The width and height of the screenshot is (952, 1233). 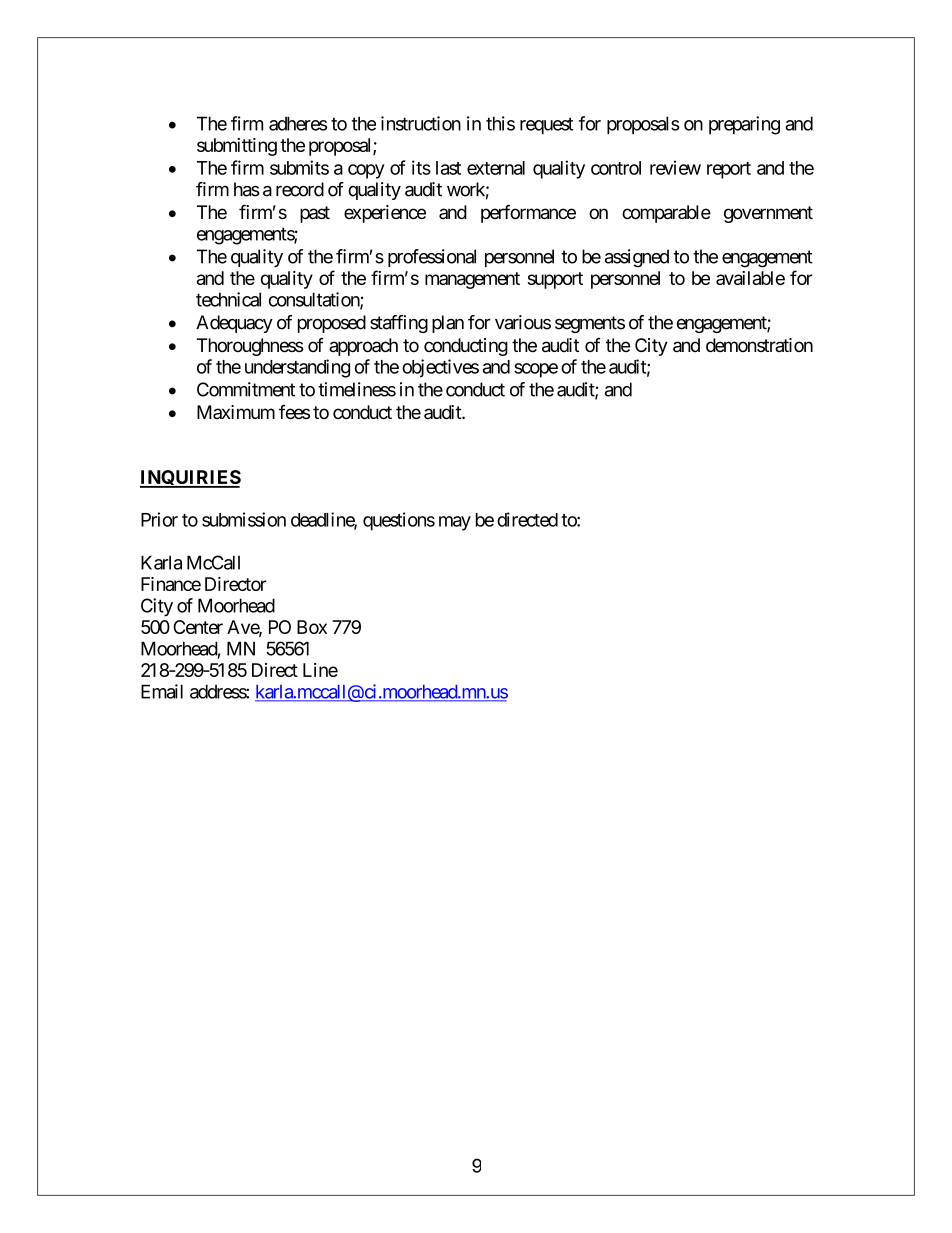 What do you see at coordinates (759, 345) in the screenshot?
I see `demonstration` at bounding box center [759, 345].
